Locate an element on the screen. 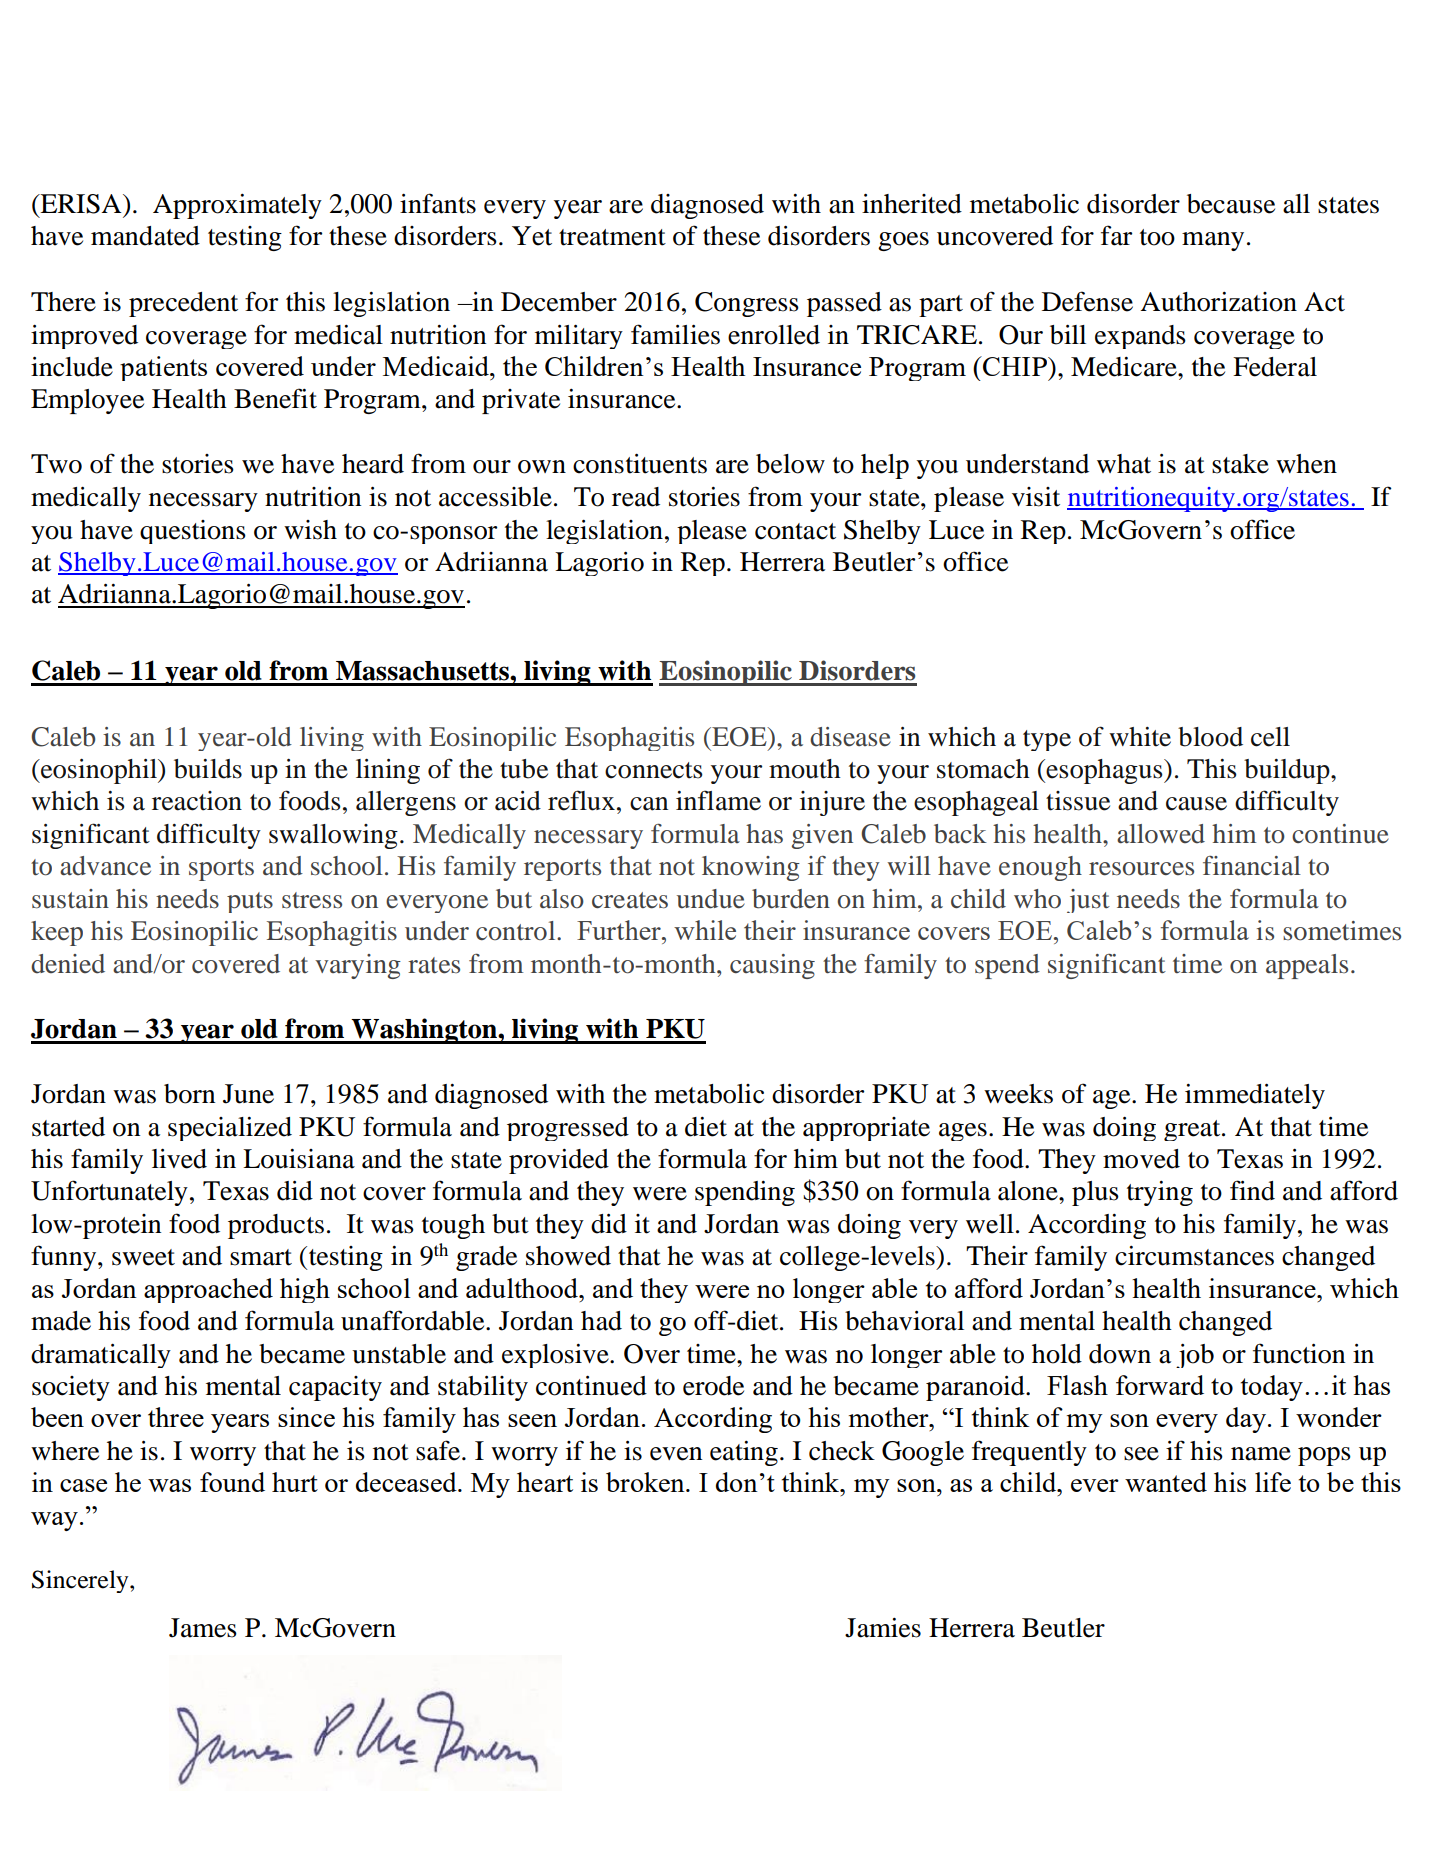 The image size is (1437, 1860). born is located at coordinates (189, 1094).
